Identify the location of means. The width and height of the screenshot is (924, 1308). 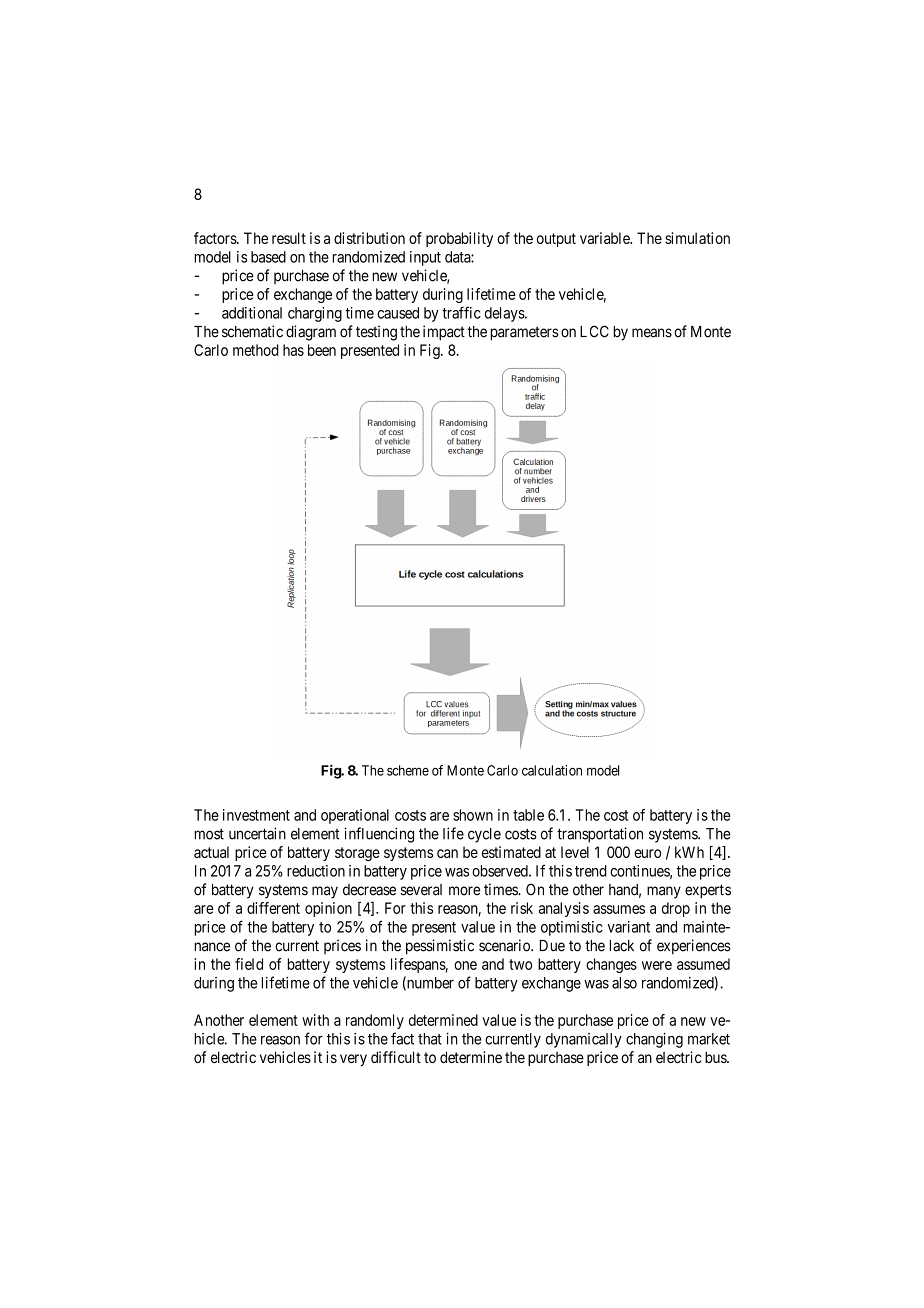
(652, 333).
